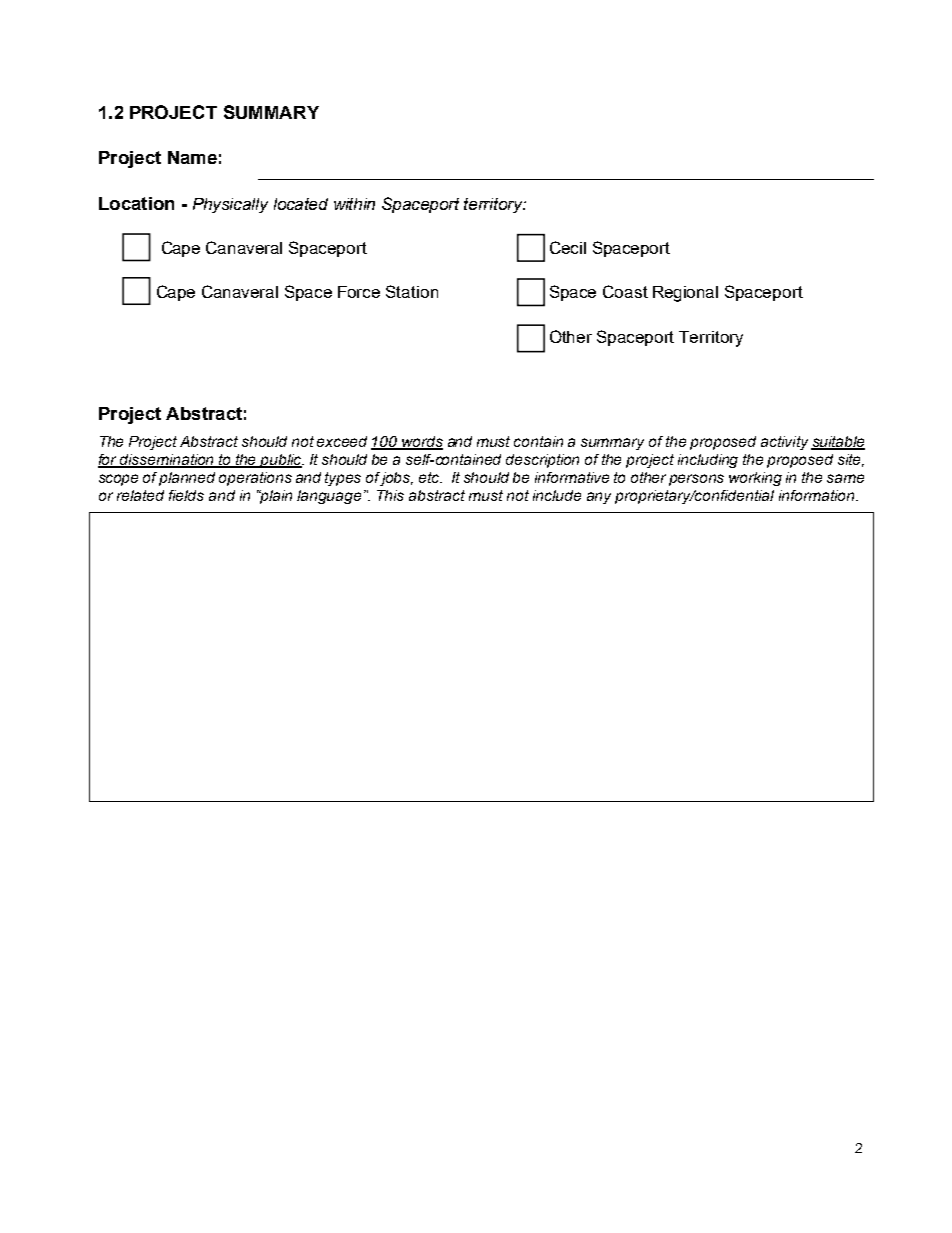  I want to click on suitable, so click(838, 443).
